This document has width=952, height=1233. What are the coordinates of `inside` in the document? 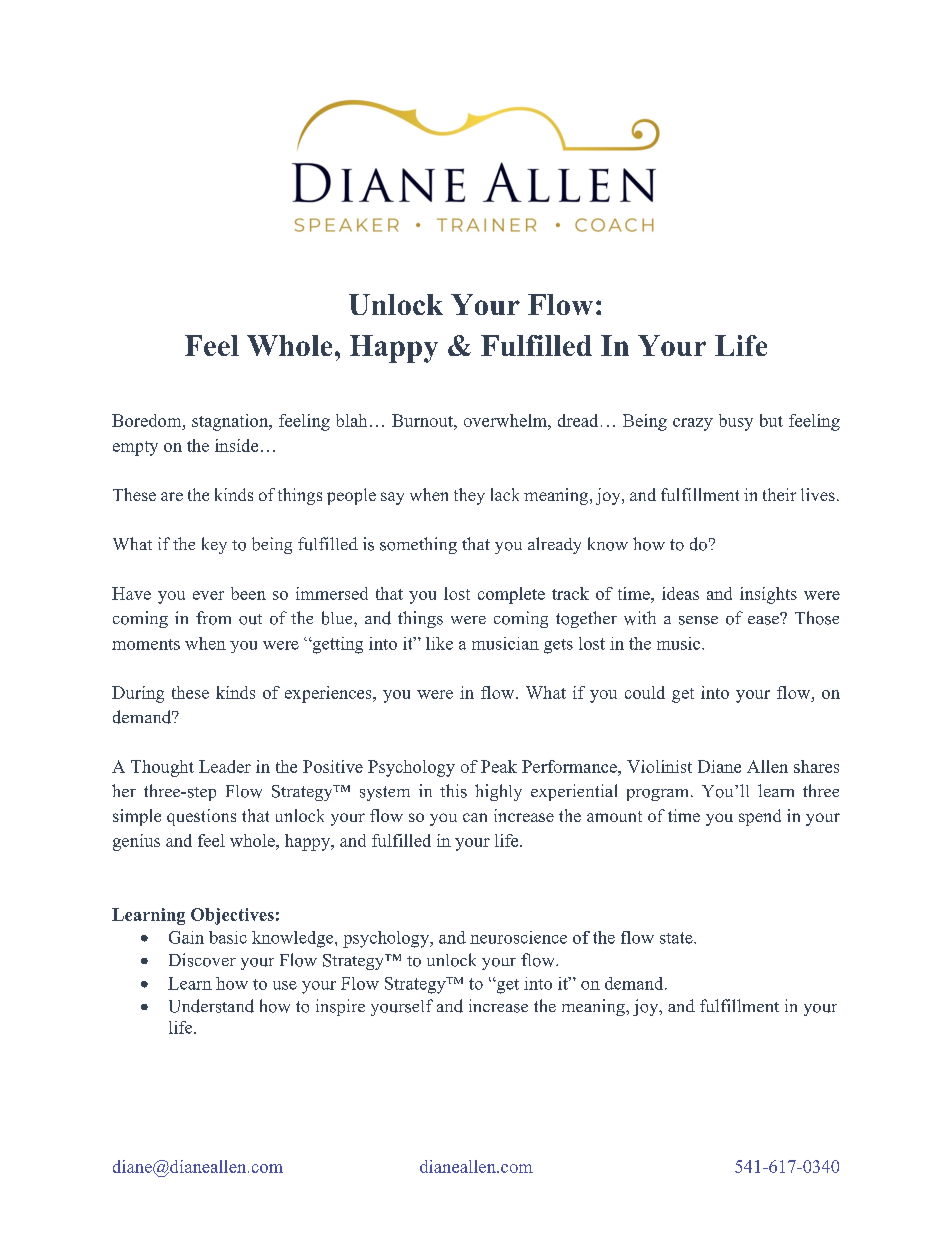 It's located at (236, 445).
